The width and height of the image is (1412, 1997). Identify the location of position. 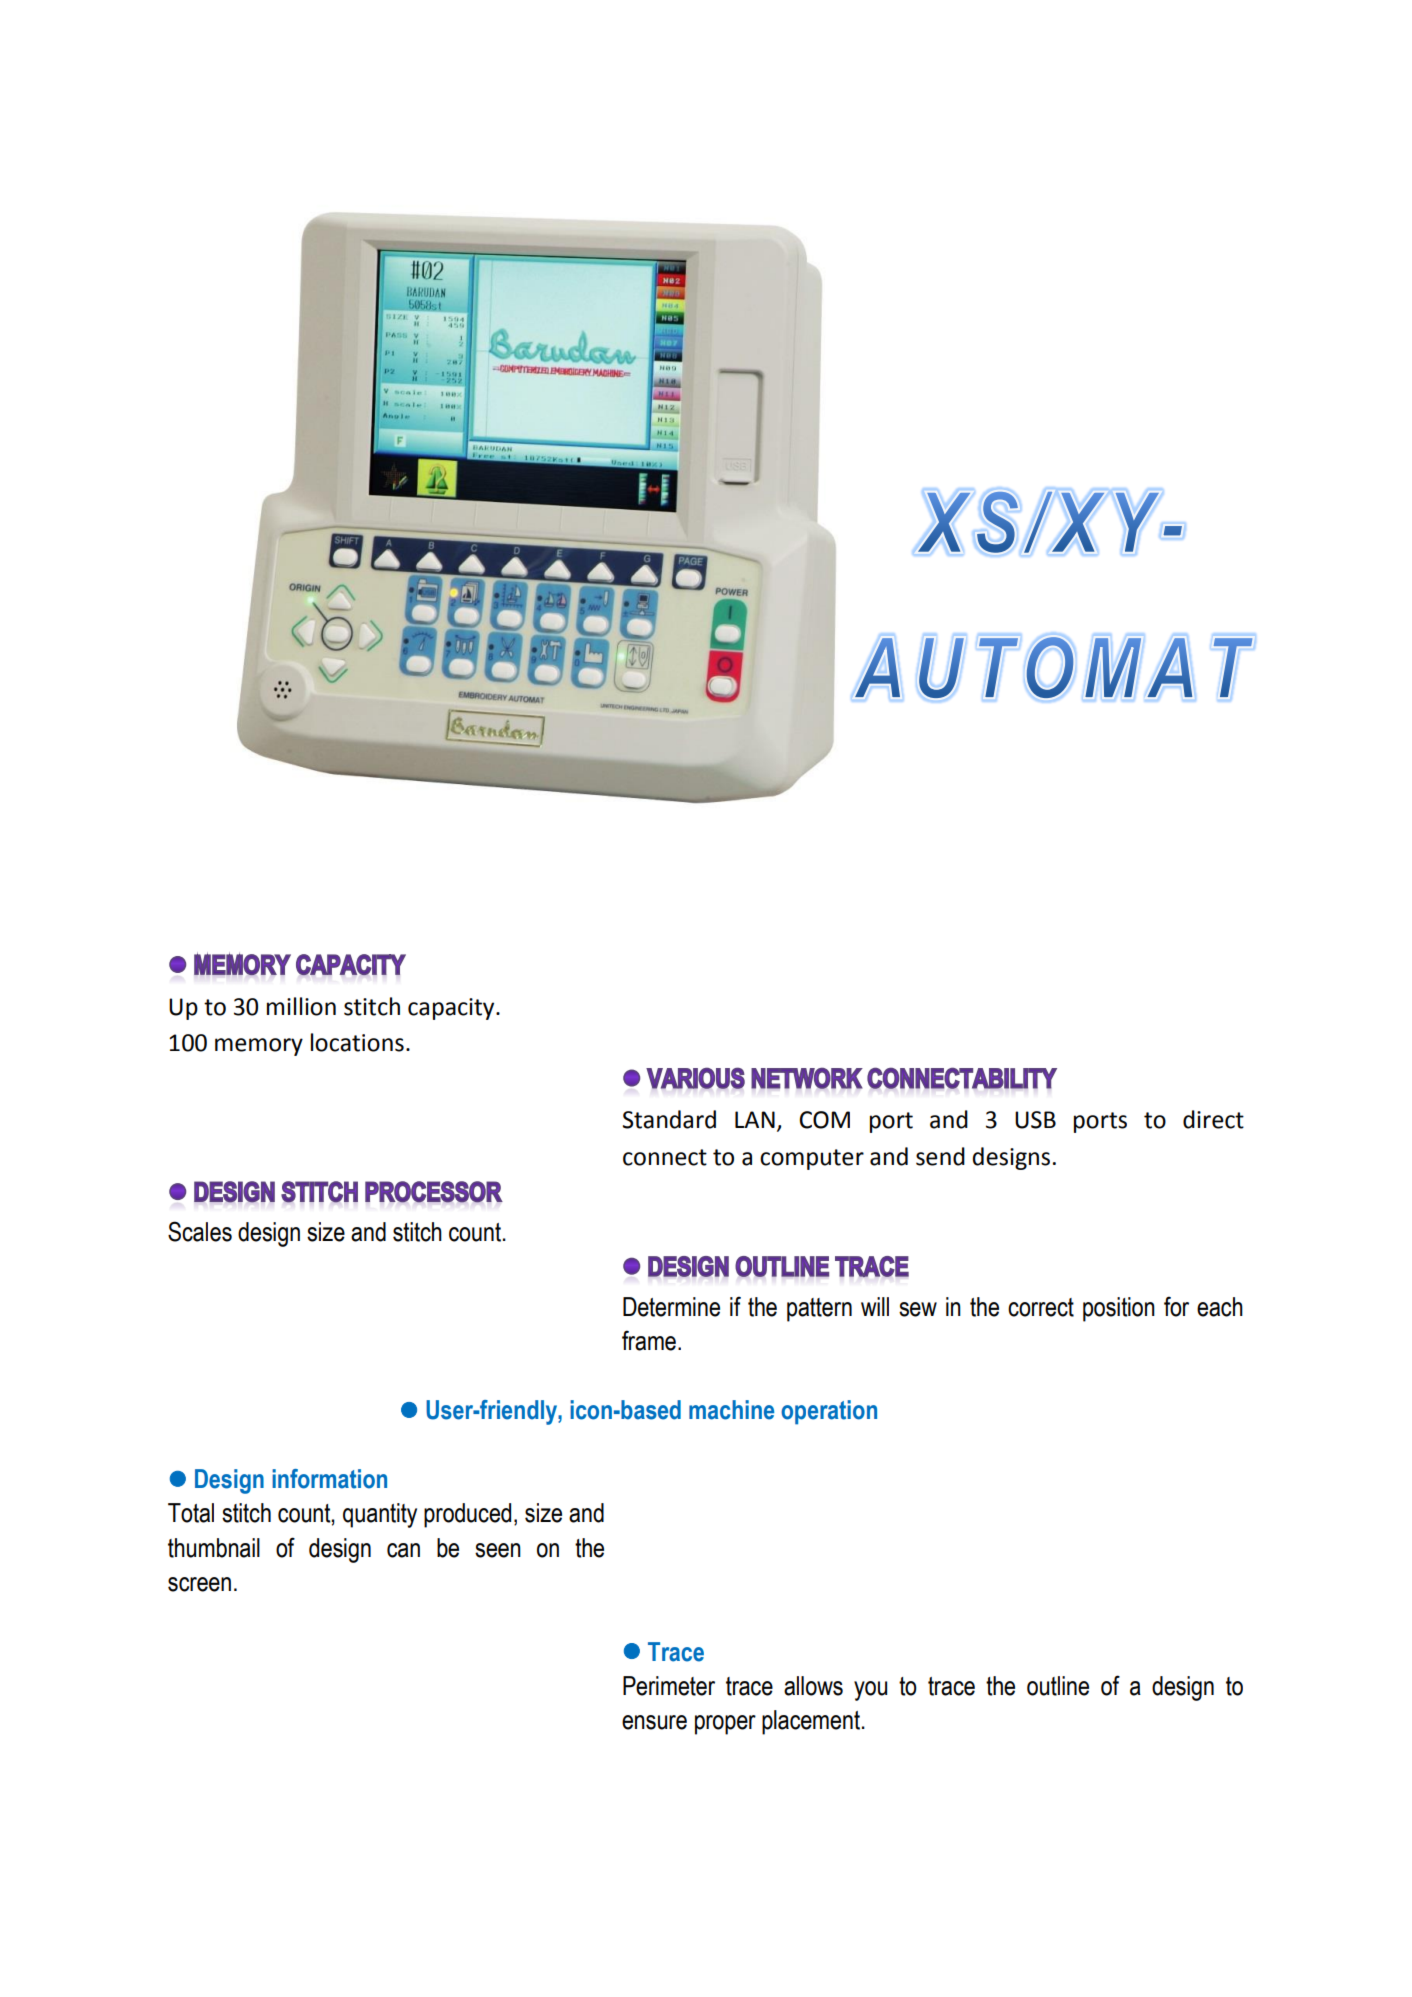
(1119, 1309).
